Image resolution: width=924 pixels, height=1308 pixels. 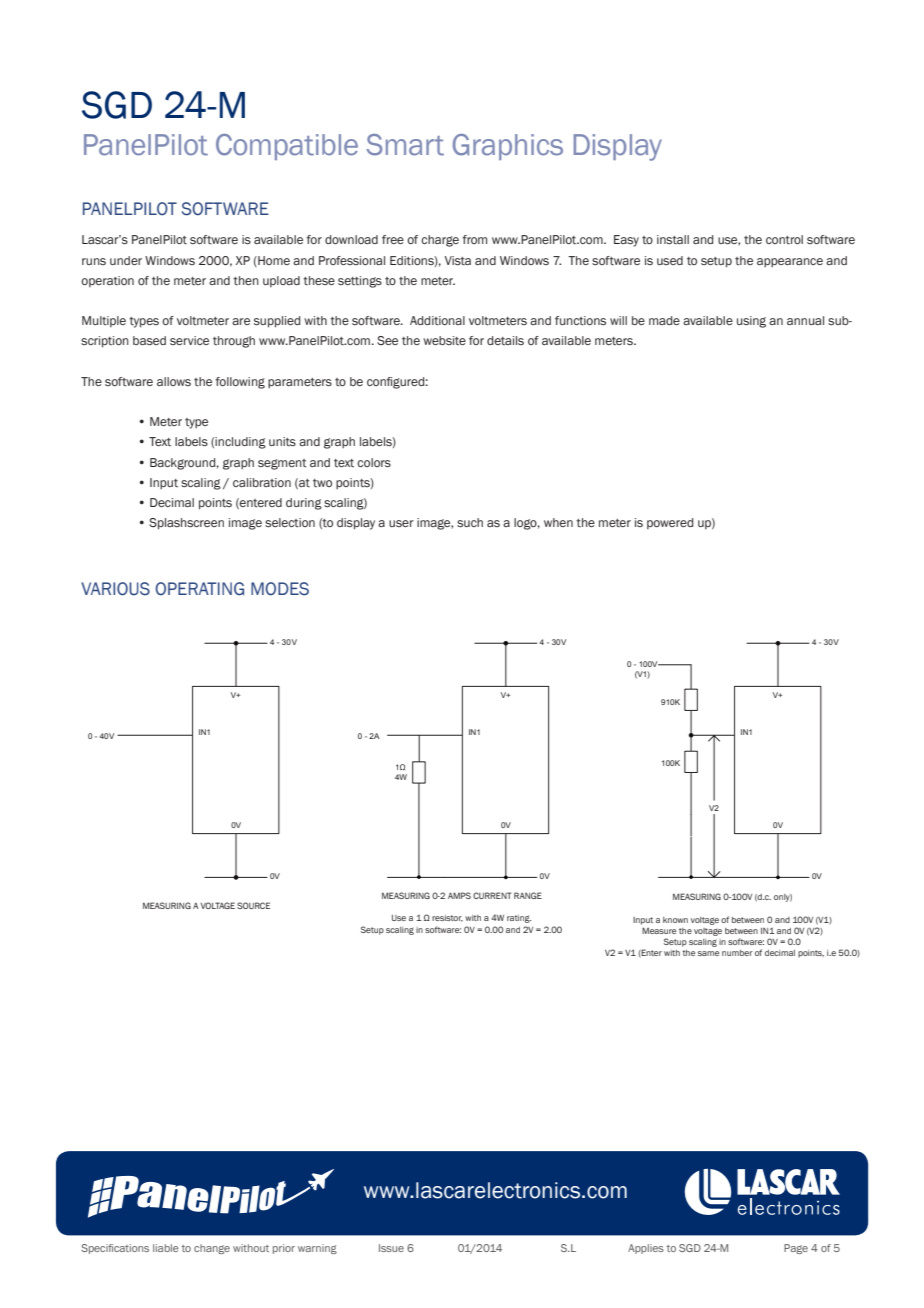 I want to click on Smart, so click(x=405, y=145).
